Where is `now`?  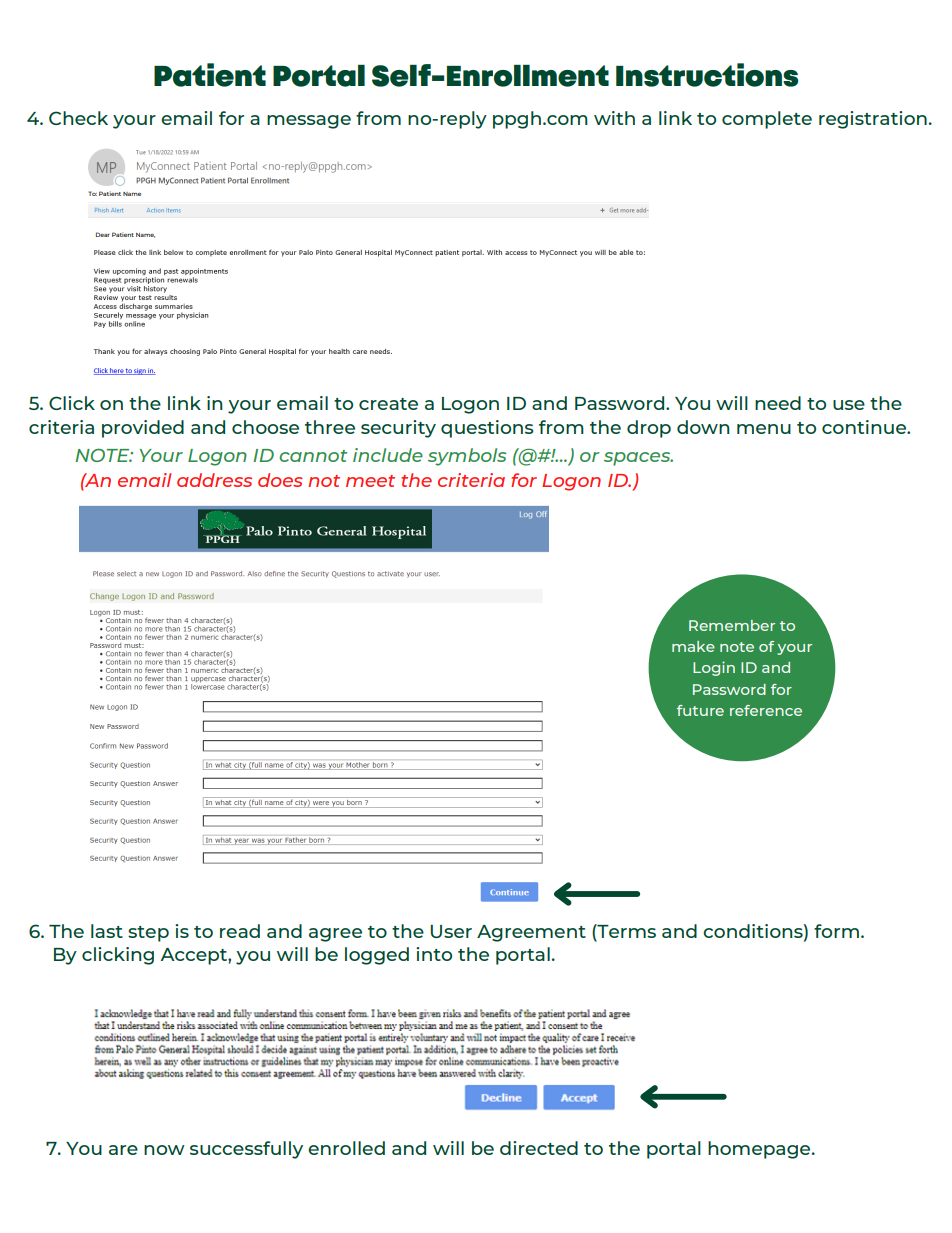 now is located at coordinates (164, 1150).
